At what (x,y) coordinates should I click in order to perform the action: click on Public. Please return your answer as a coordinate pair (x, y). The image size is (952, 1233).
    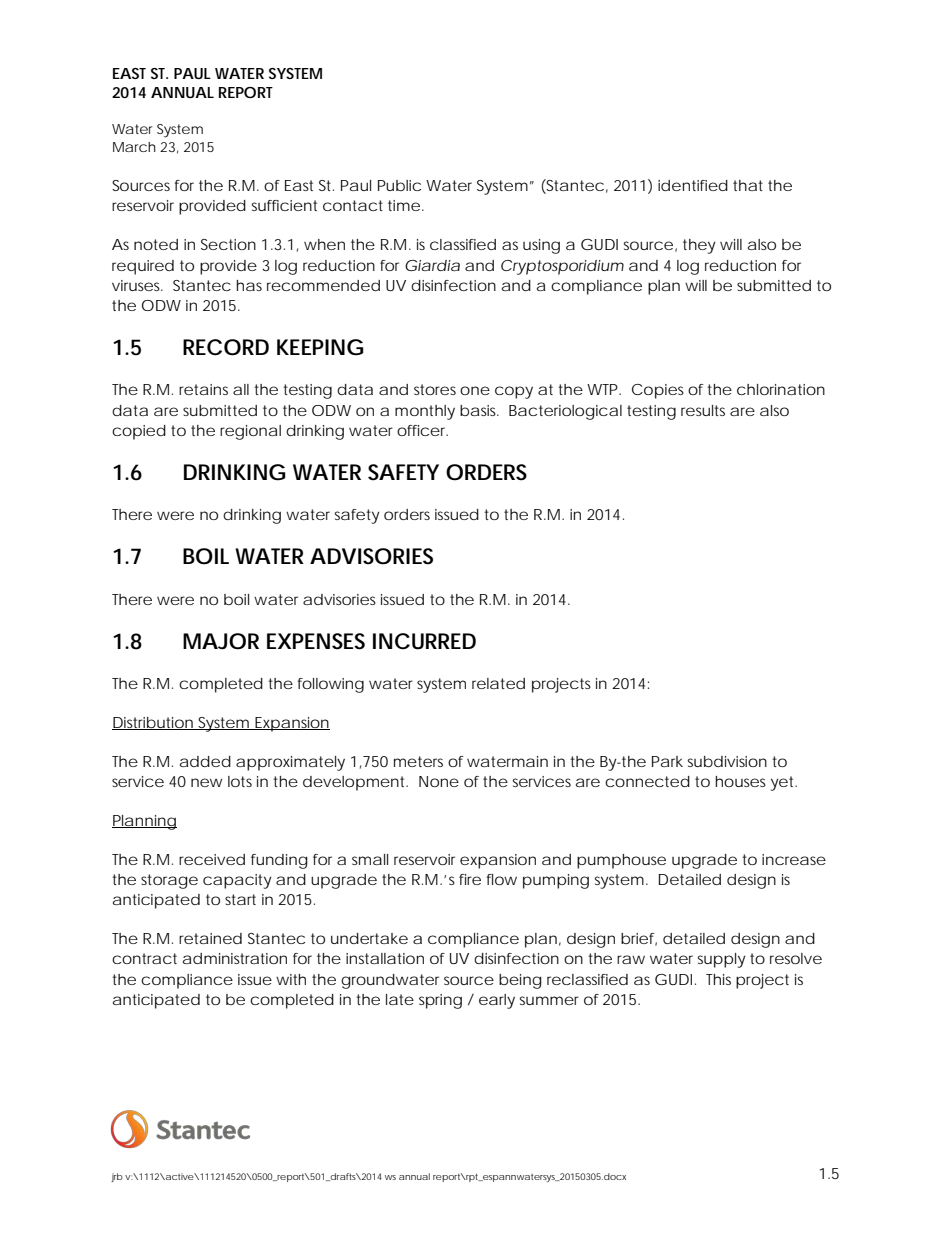
    Looking at the image, I should click on (399, 185).
